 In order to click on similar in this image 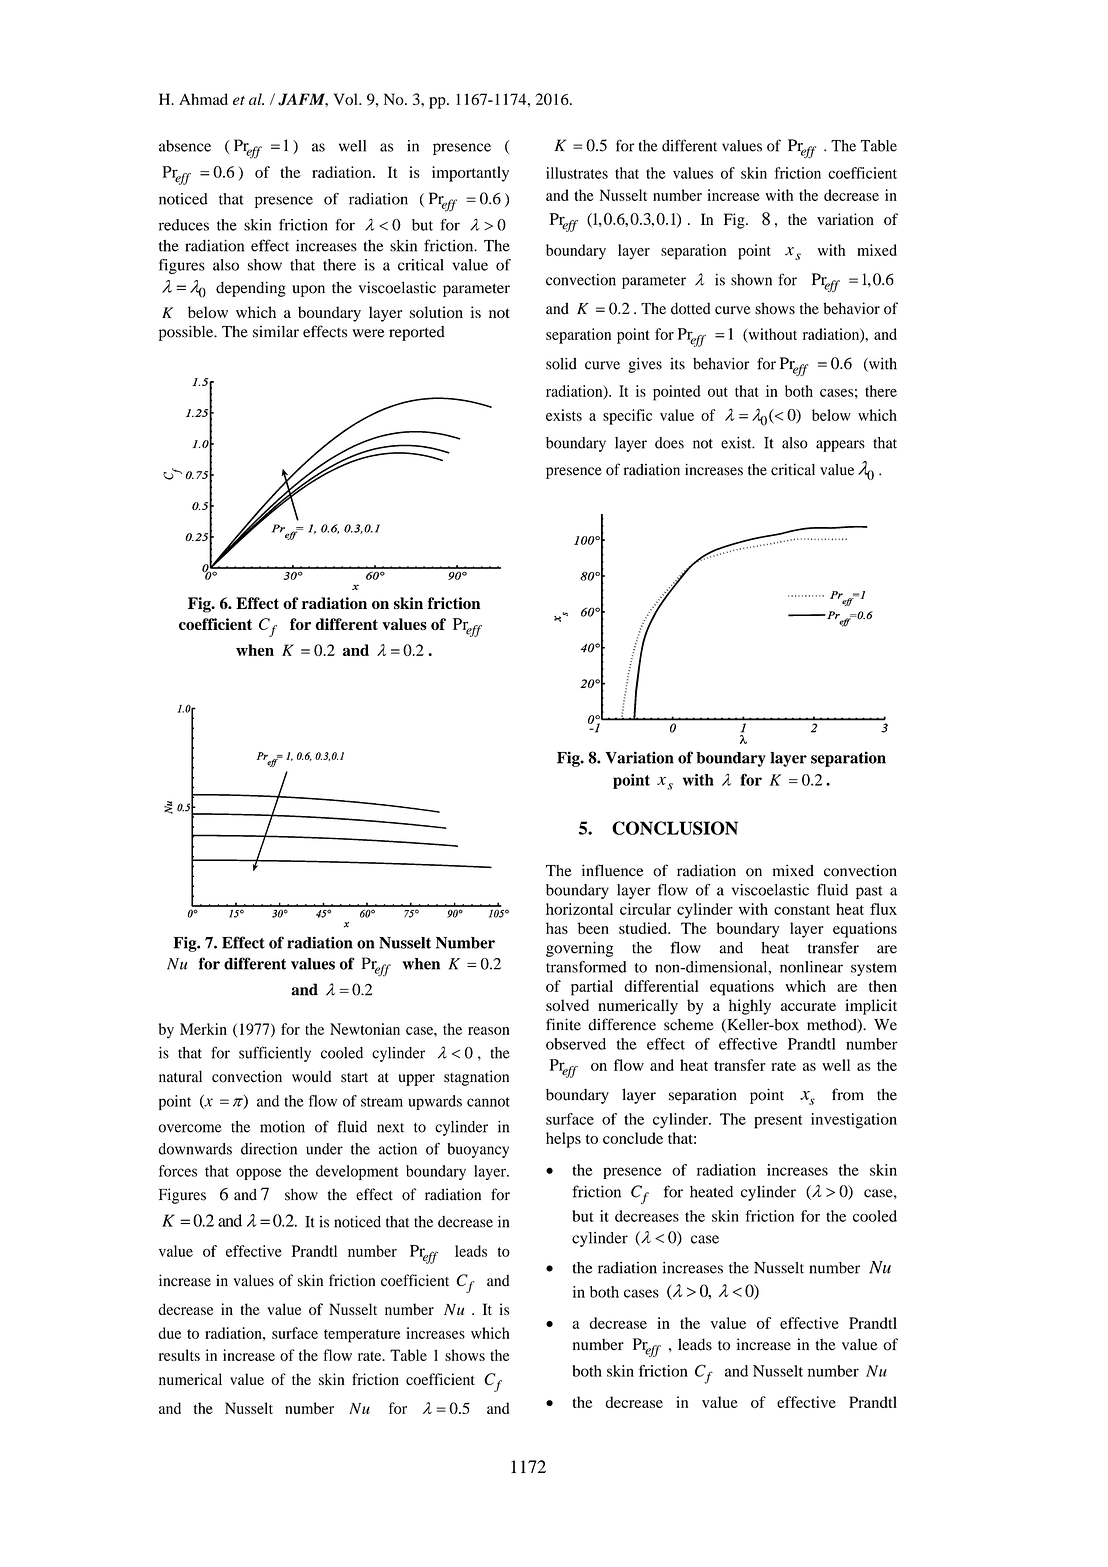, I will do `click(276, 331)`.
